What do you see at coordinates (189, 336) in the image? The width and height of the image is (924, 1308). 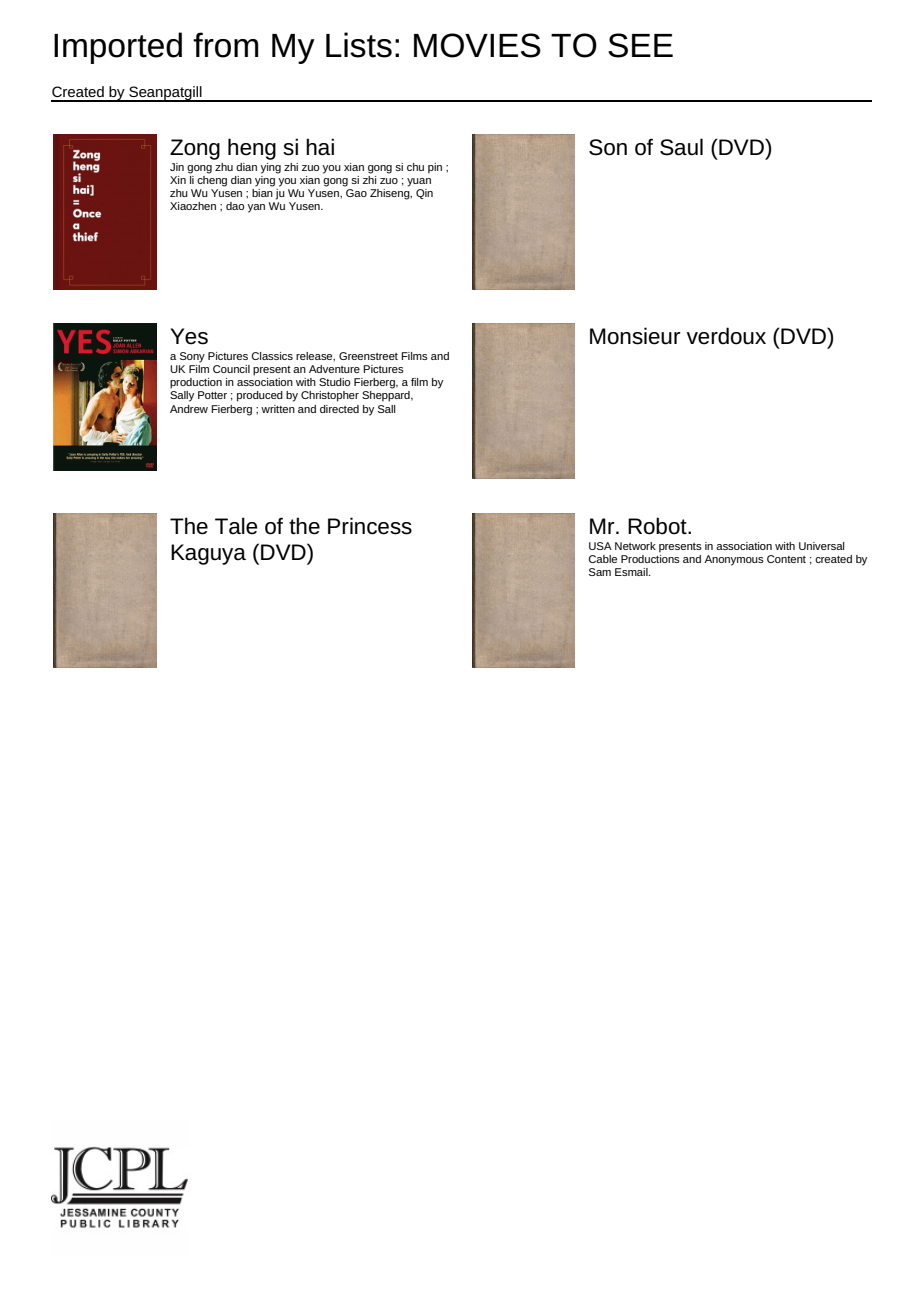 I see `Yes` at bounding box center [189, 336].
